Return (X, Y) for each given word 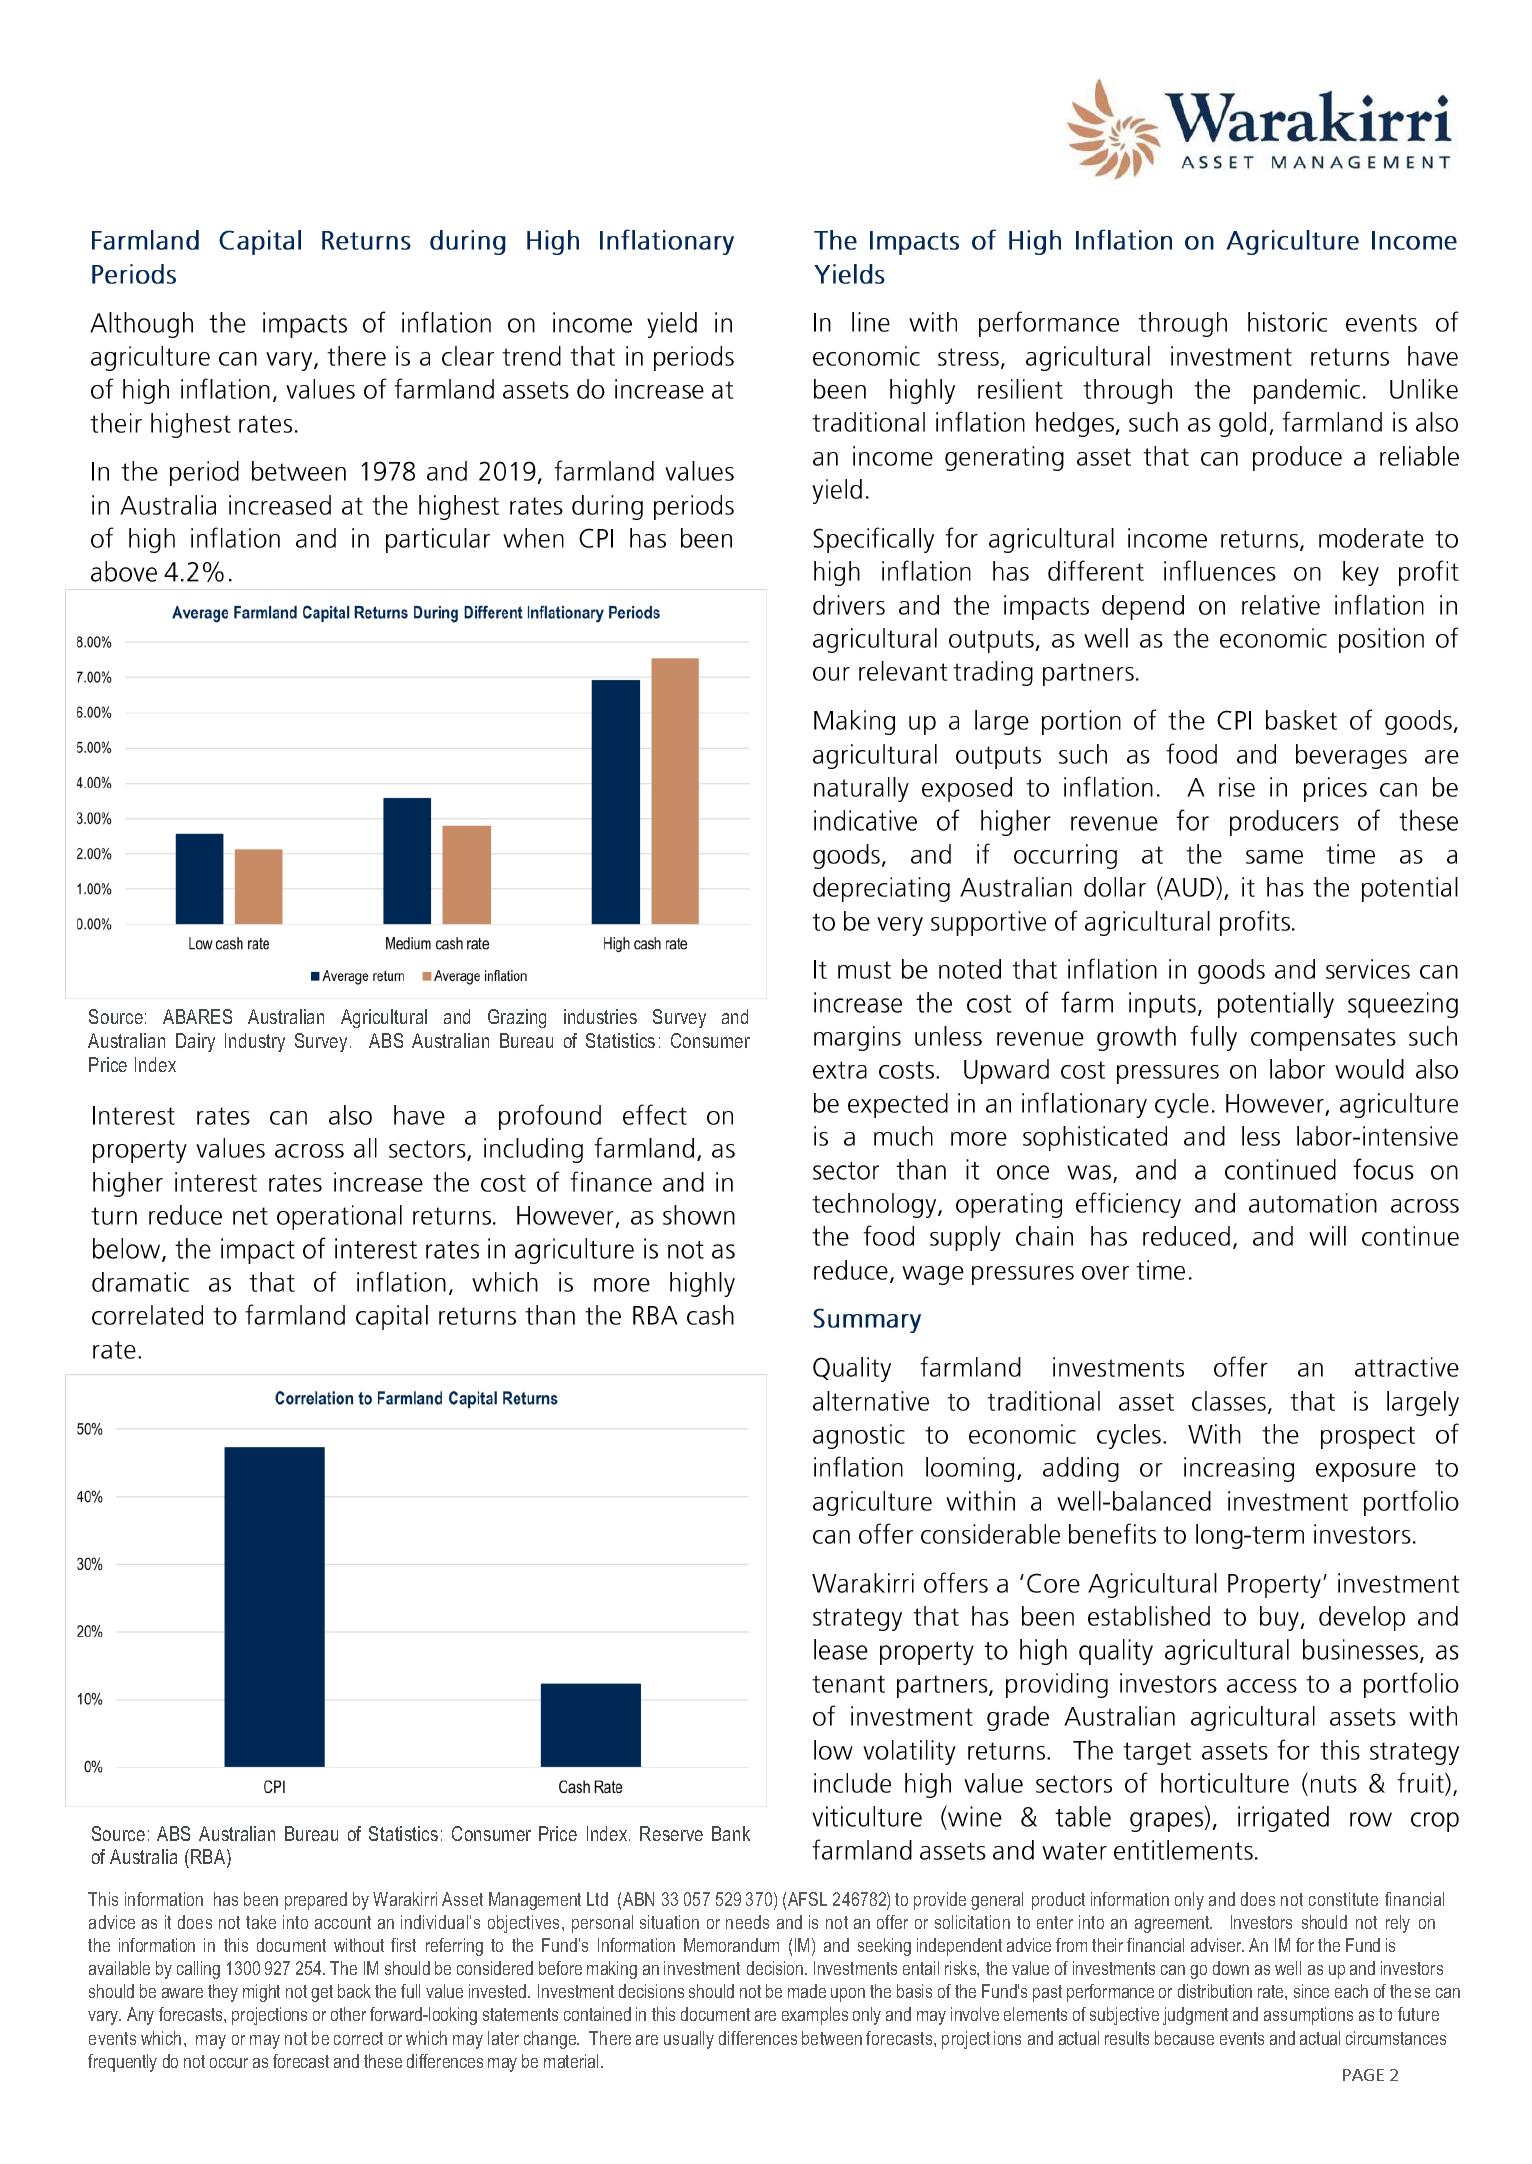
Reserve (671, 1833)
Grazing (517, 1018)
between (832, 2038)
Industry (255, 1042)
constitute (1343, 1899)
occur (229, 2063)
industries (600, 1016)
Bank (731, 1833)
